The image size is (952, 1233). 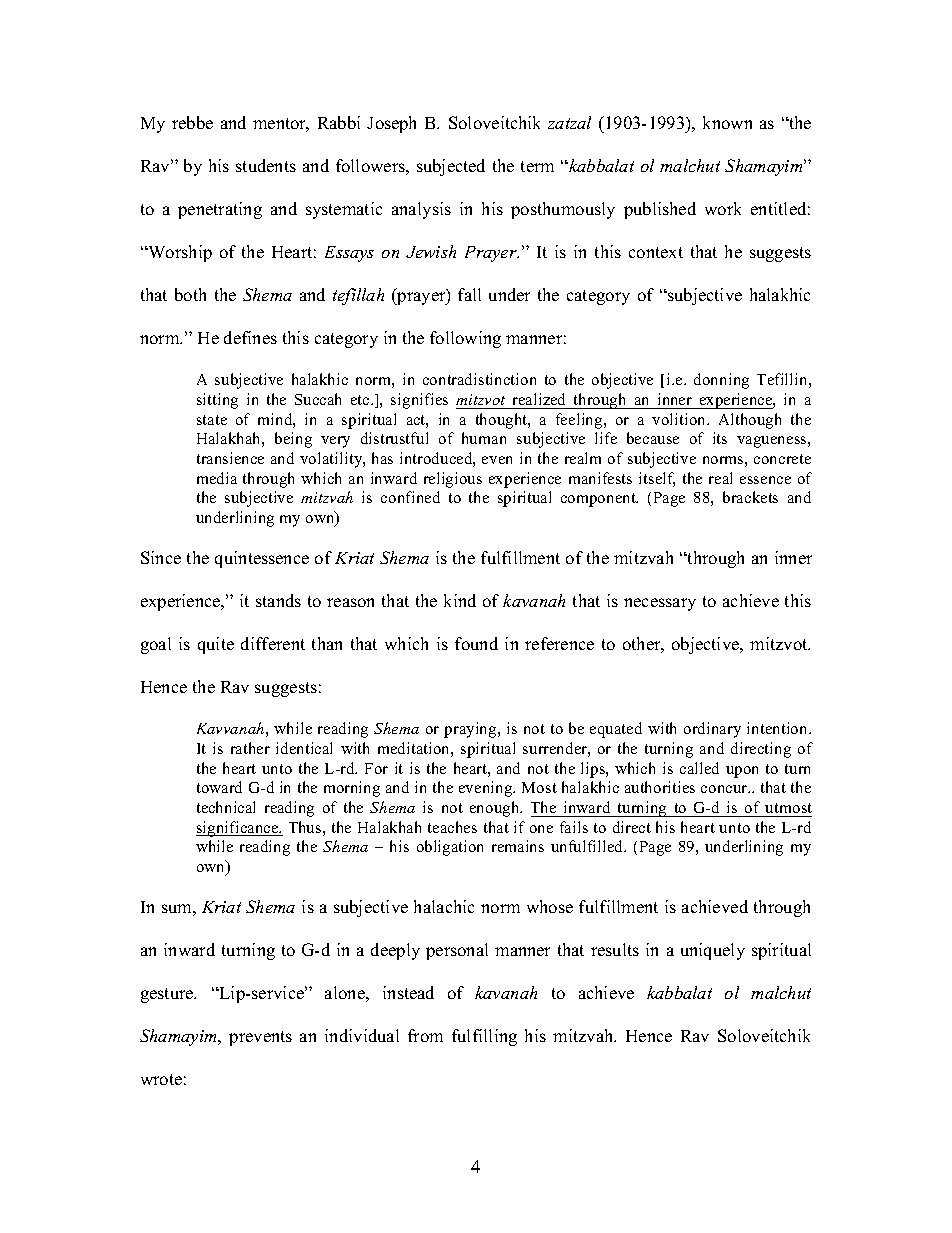 What do you see at coordinates (460, 600) in the screenshot?
I see `kind` at bounding box center [460, 600].
